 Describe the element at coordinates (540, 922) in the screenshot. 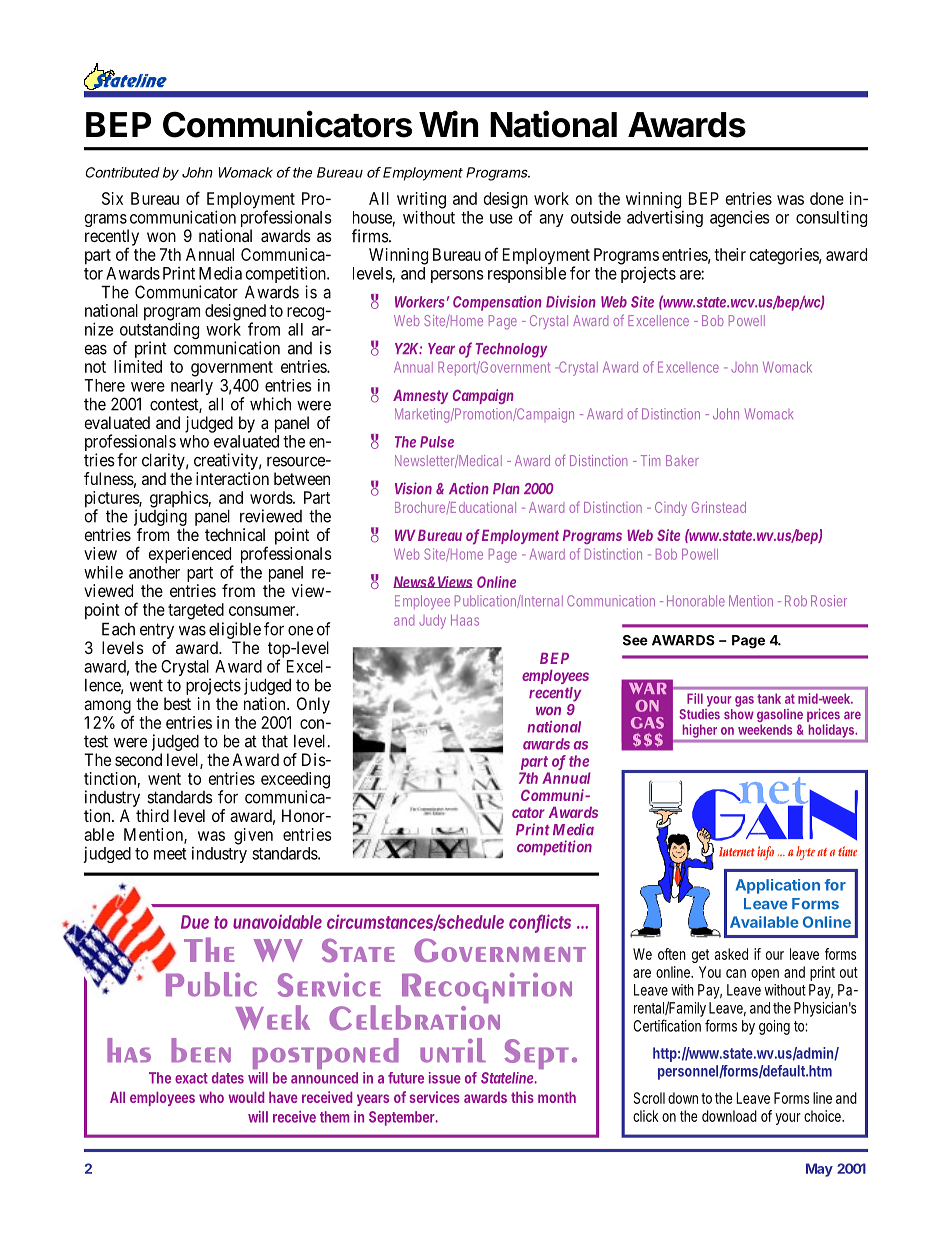

I see `conflicts` at that location.
